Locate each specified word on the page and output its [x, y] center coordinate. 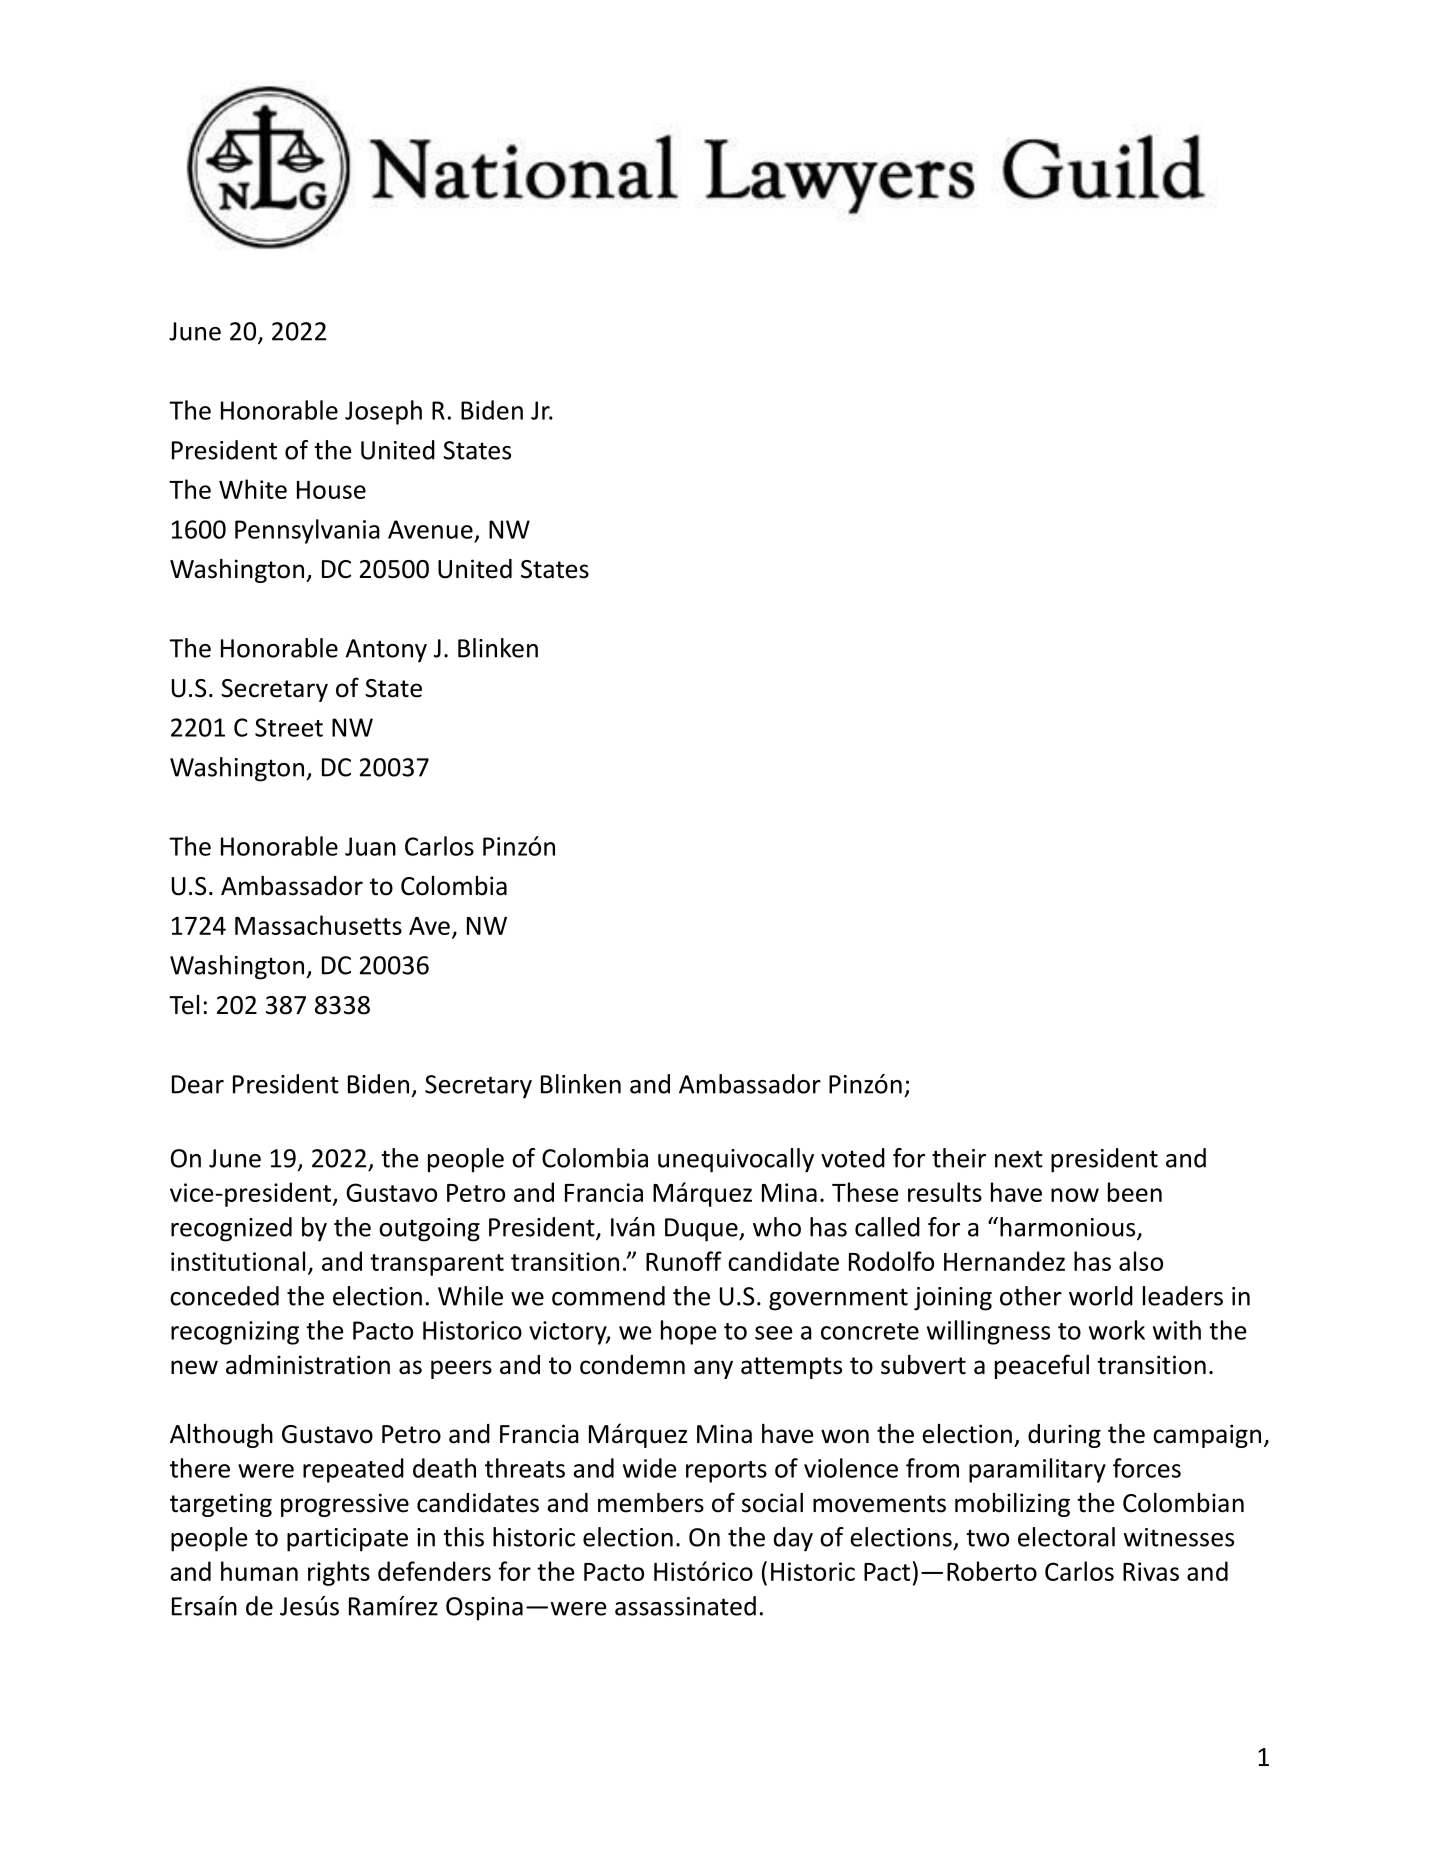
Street [289, 727]
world [1101, 1296]
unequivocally [736, 1160]
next [1019, 1159]
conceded [224, 1296]
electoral [1066, 1537]
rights [339, 1573]
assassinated [685, 1606]
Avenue [430, 529]
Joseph [383, 412]
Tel [184, 1005]
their [959, 1158]
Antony [386, 651]
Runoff [684, 1261]
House [331, 490]
